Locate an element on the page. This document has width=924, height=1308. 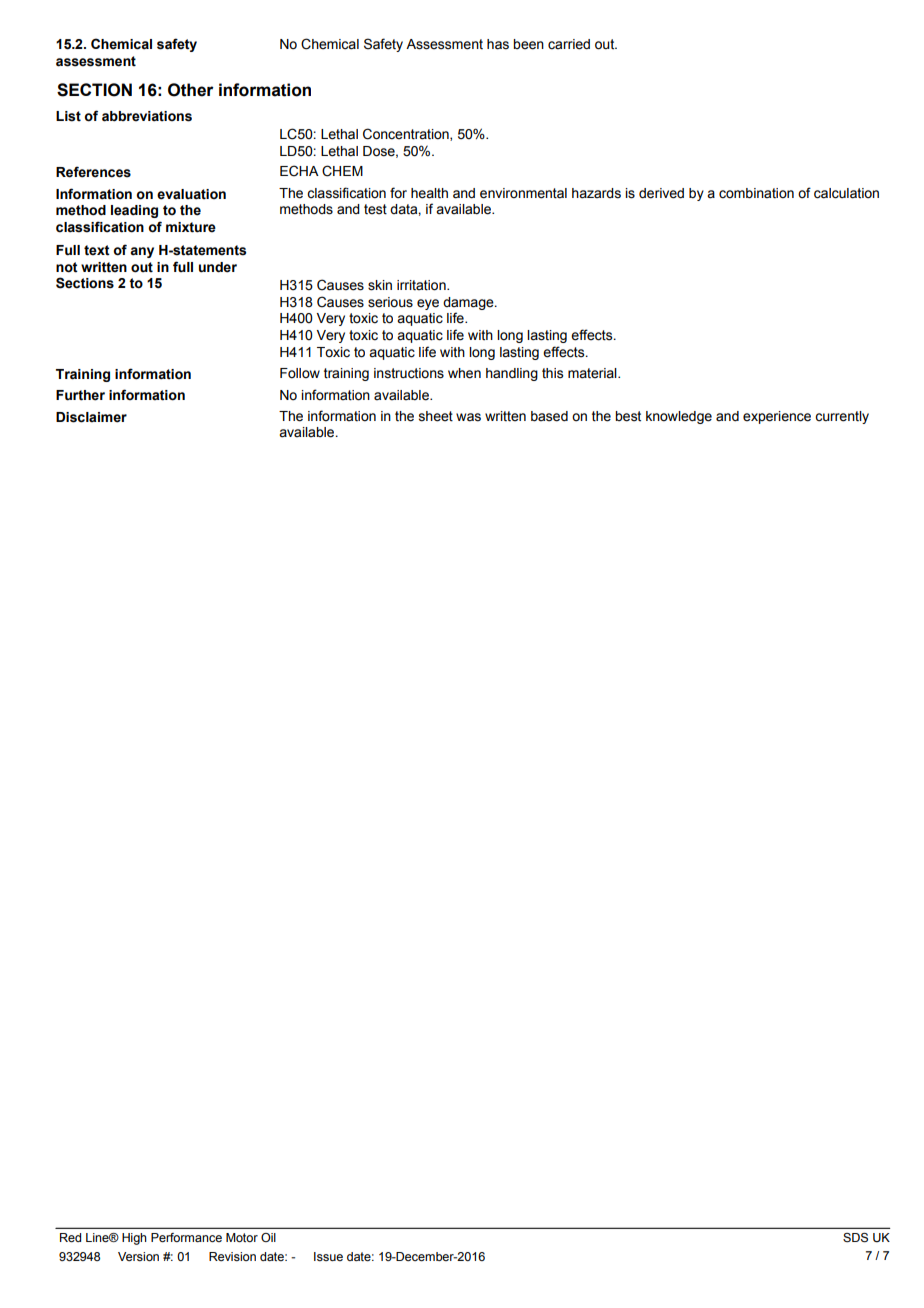
experience is located at coordinates (777, 417).
